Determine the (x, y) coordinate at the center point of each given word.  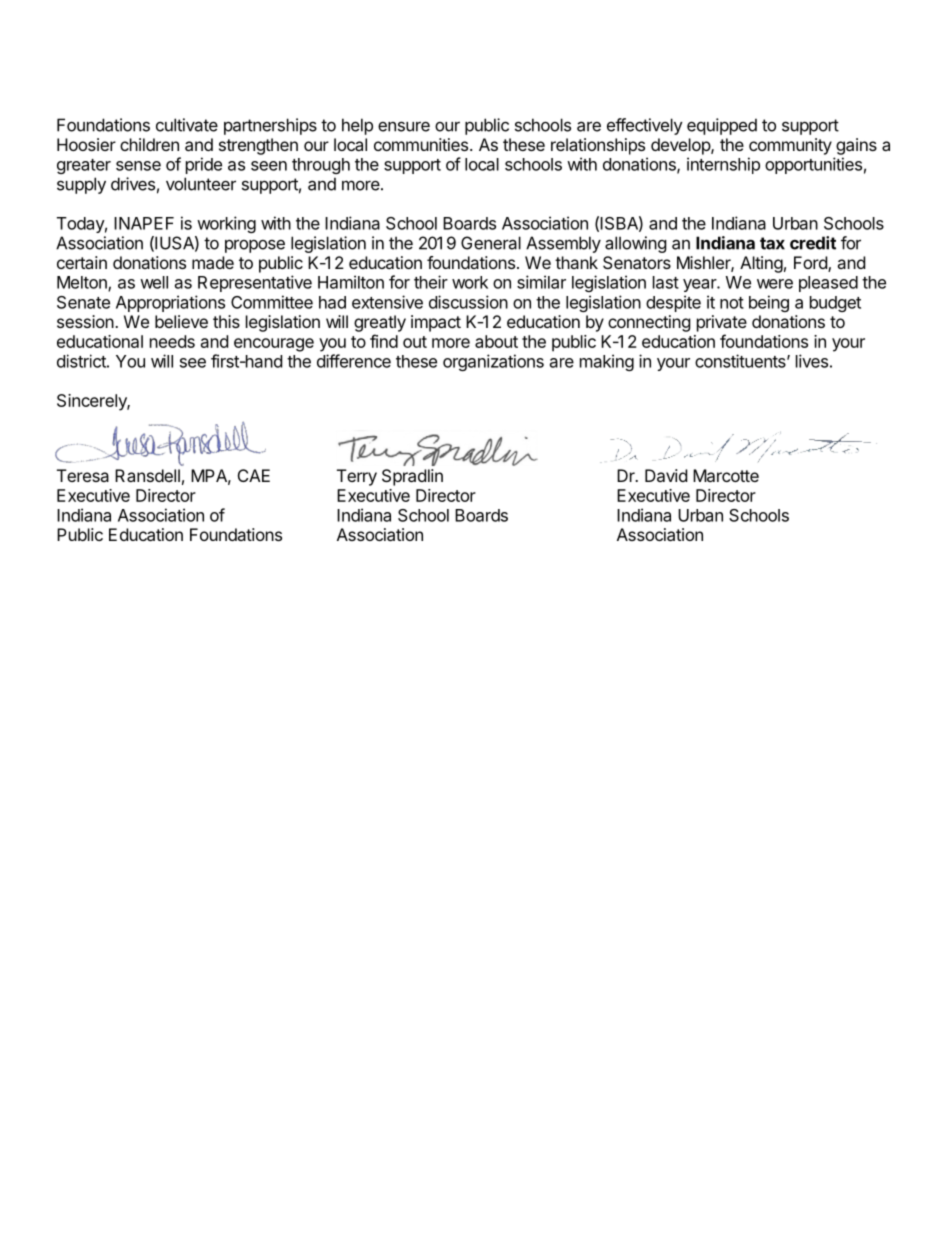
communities (422, 144)
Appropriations (170, 303)
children (149, 144)
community (790, 146)
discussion (468, 302)
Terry (357, 477)
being (769, 303)
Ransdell (147, 475)
